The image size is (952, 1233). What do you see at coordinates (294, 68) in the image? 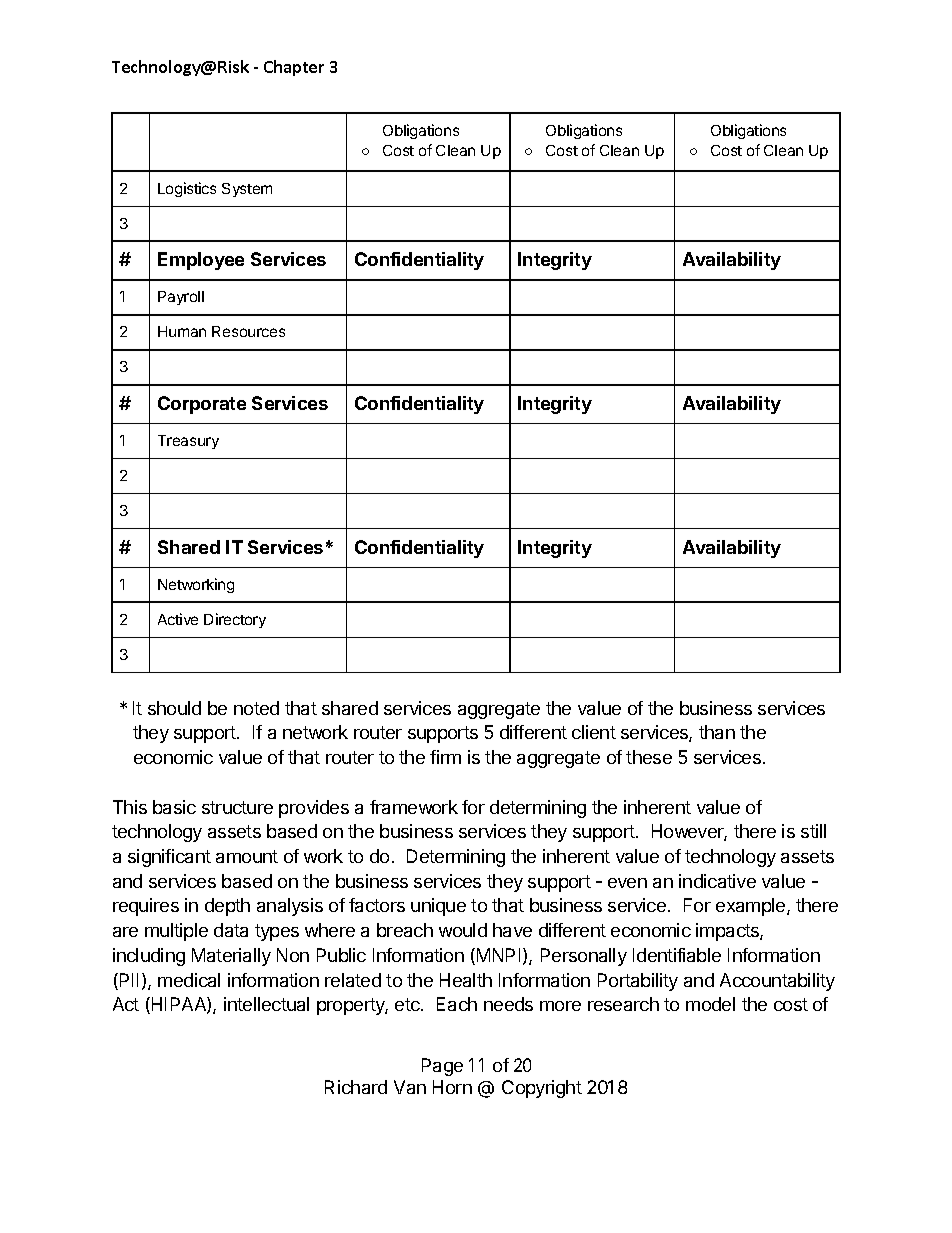
I see `Chapter` at bounding box center [294, 68].
